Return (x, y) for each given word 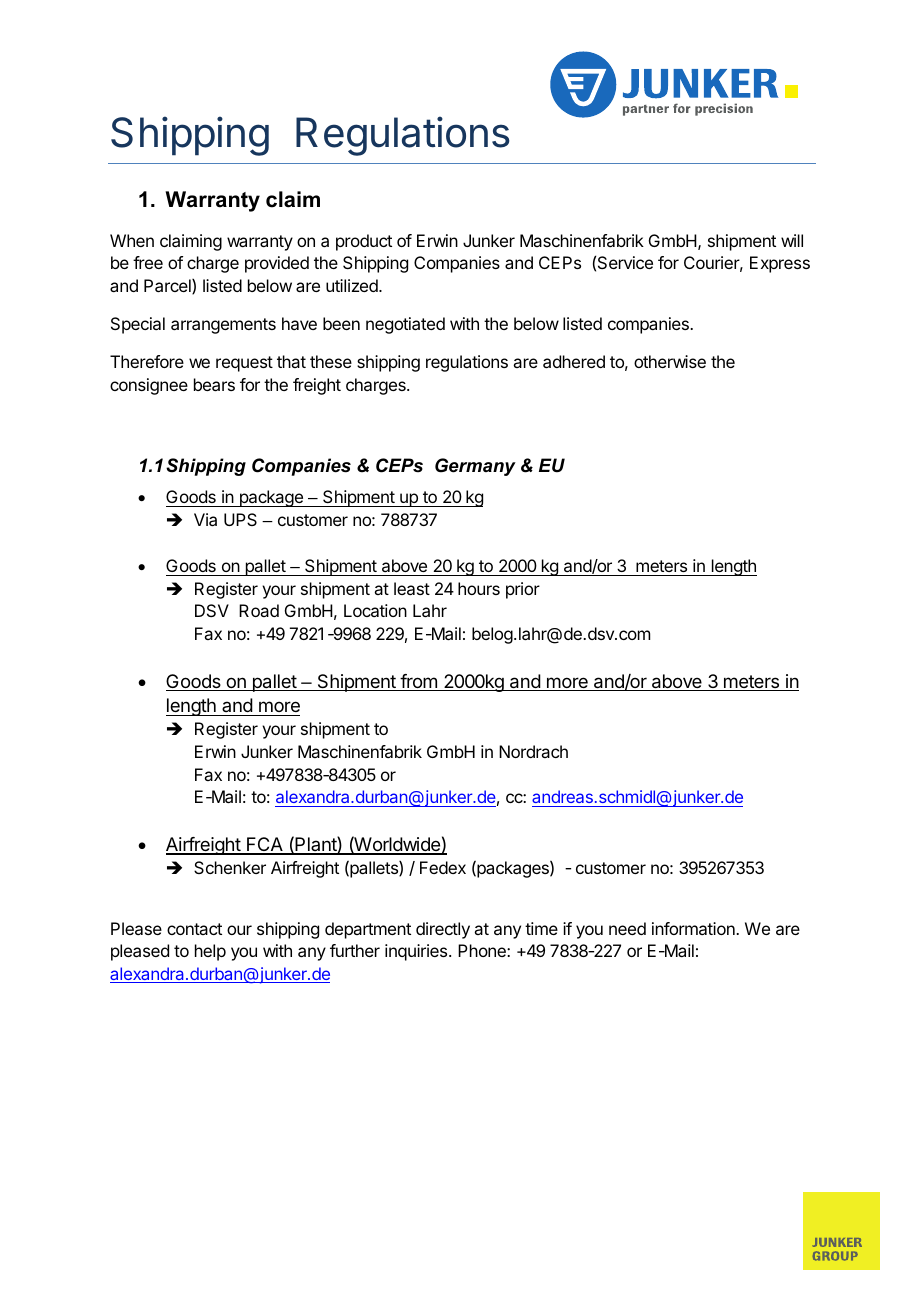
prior (523, 590)
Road (259, 610)
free (148, 262)
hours (479, 588)
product (364, 242)
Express (780, 264)
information (694, 928)
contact (194, 929)
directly (443, 930)
